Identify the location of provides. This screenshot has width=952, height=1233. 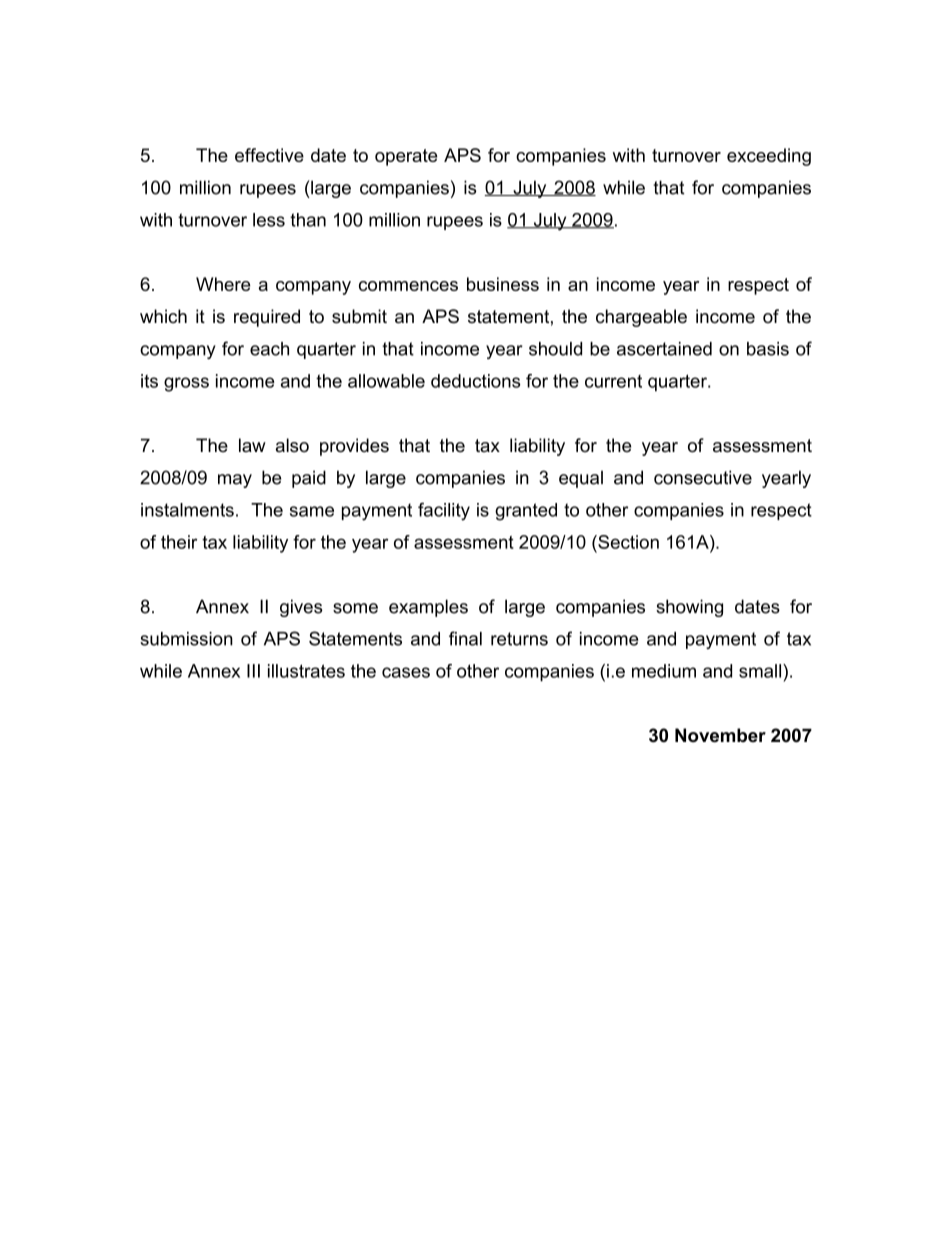
(354, 447).
